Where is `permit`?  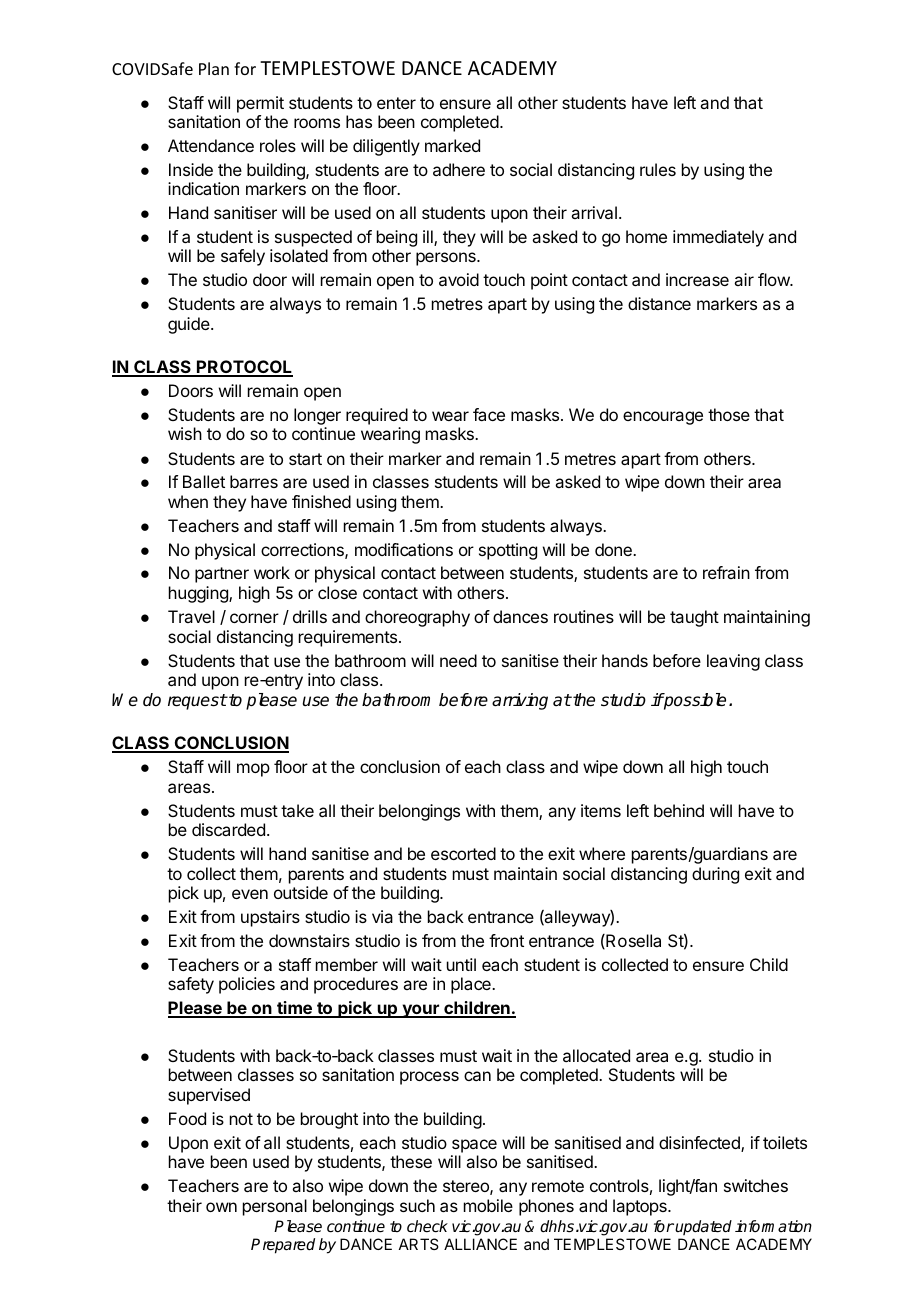 permit is located at coordinates (260, 104).
